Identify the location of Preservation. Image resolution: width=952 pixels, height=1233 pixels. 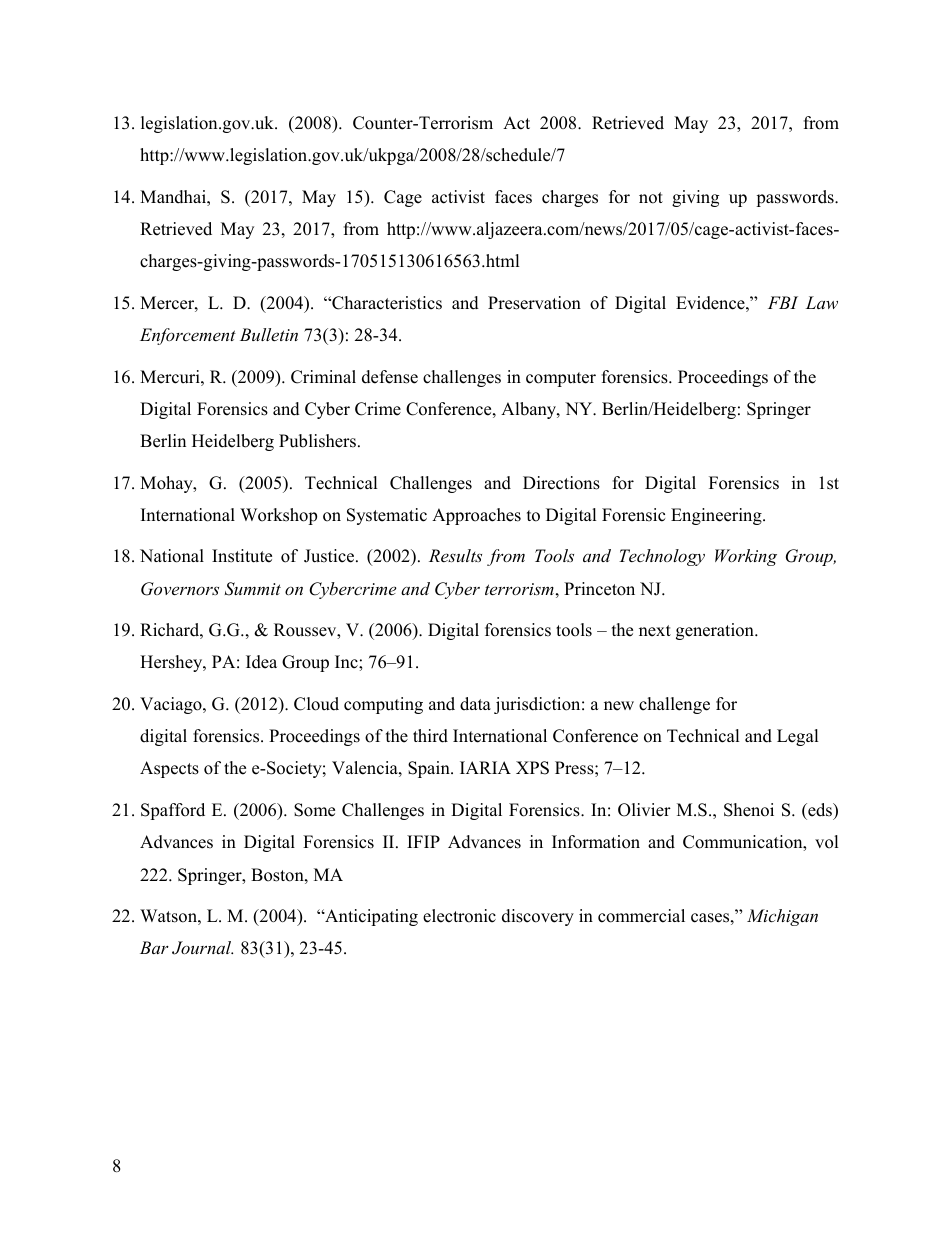
(534, 303).
